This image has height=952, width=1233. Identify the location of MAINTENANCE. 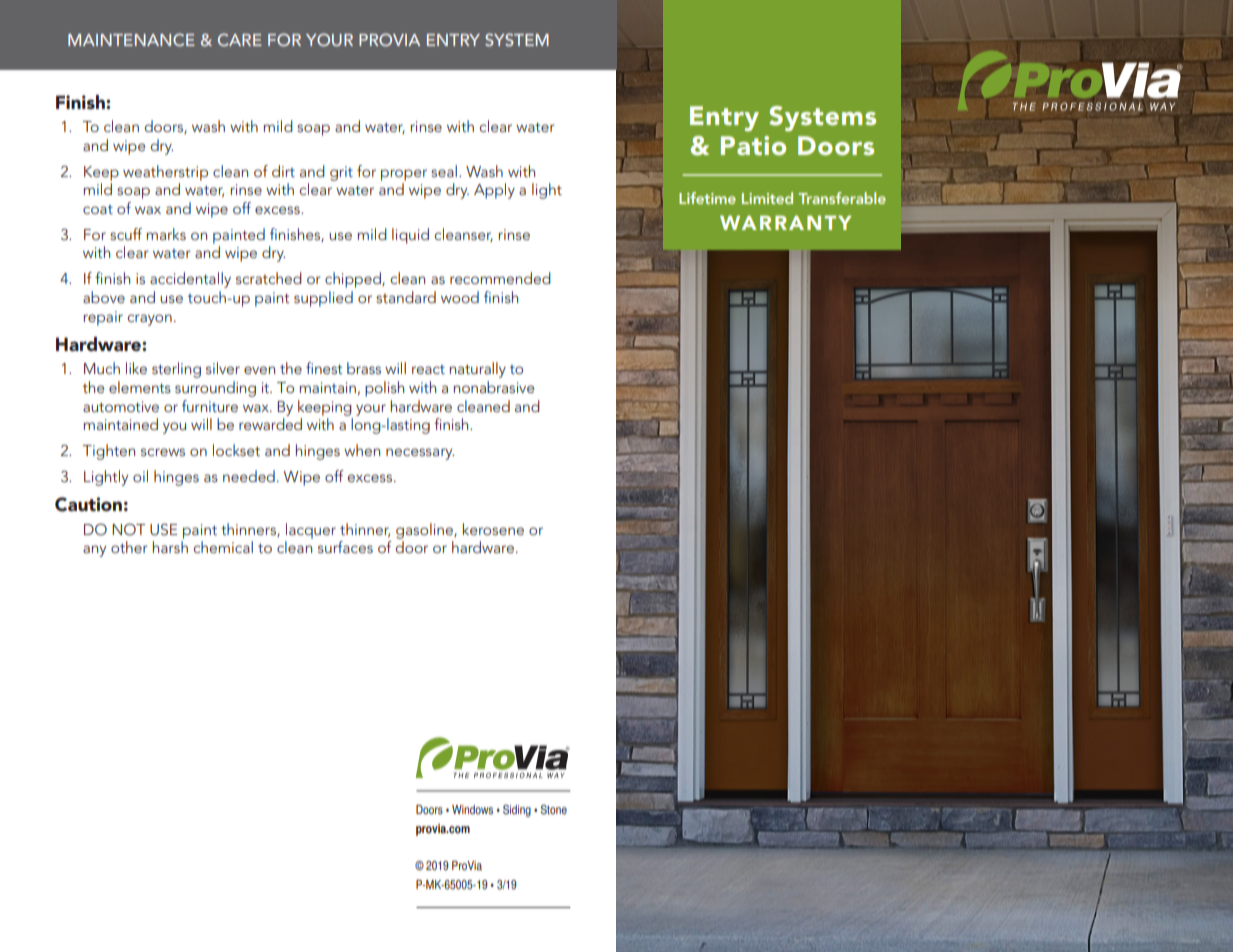
(131, 39).
